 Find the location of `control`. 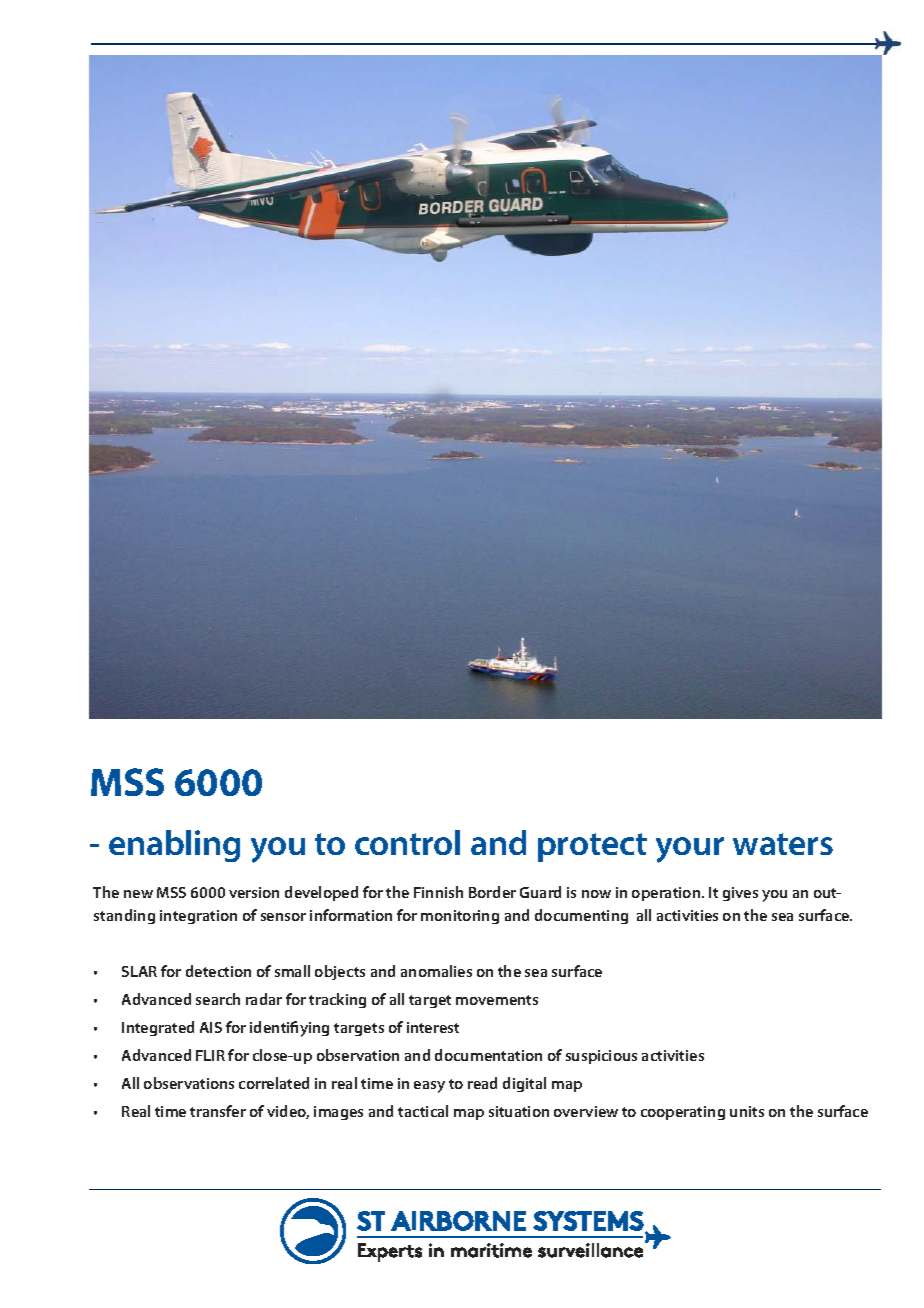

control is located at coordinates (407, 842).
